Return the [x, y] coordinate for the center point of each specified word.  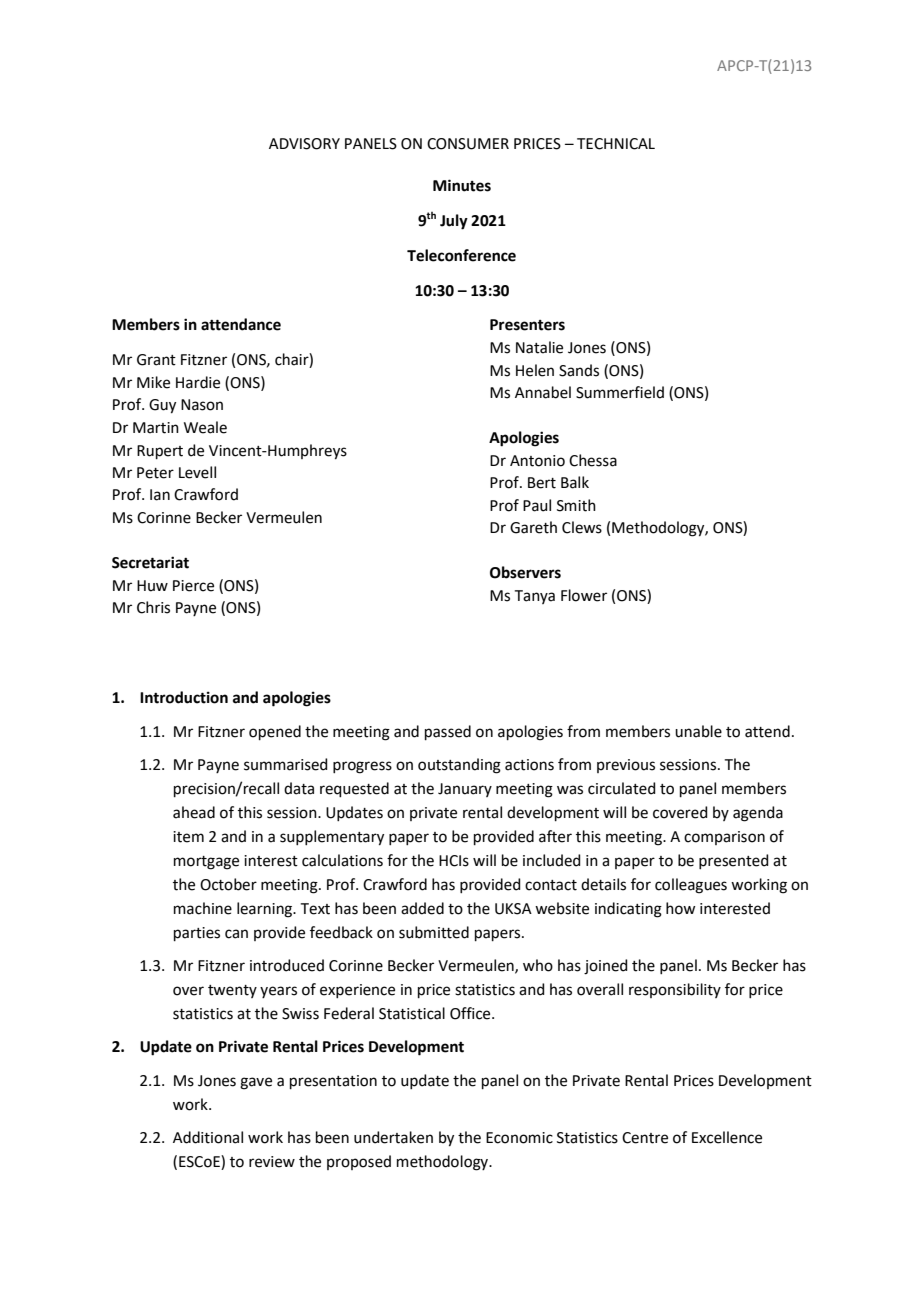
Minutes [462, 185]
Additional [208, 1137]
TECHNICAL [616, 144]
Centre [645, 1138]
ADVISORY [304, 144]
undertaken [393, 1137]
